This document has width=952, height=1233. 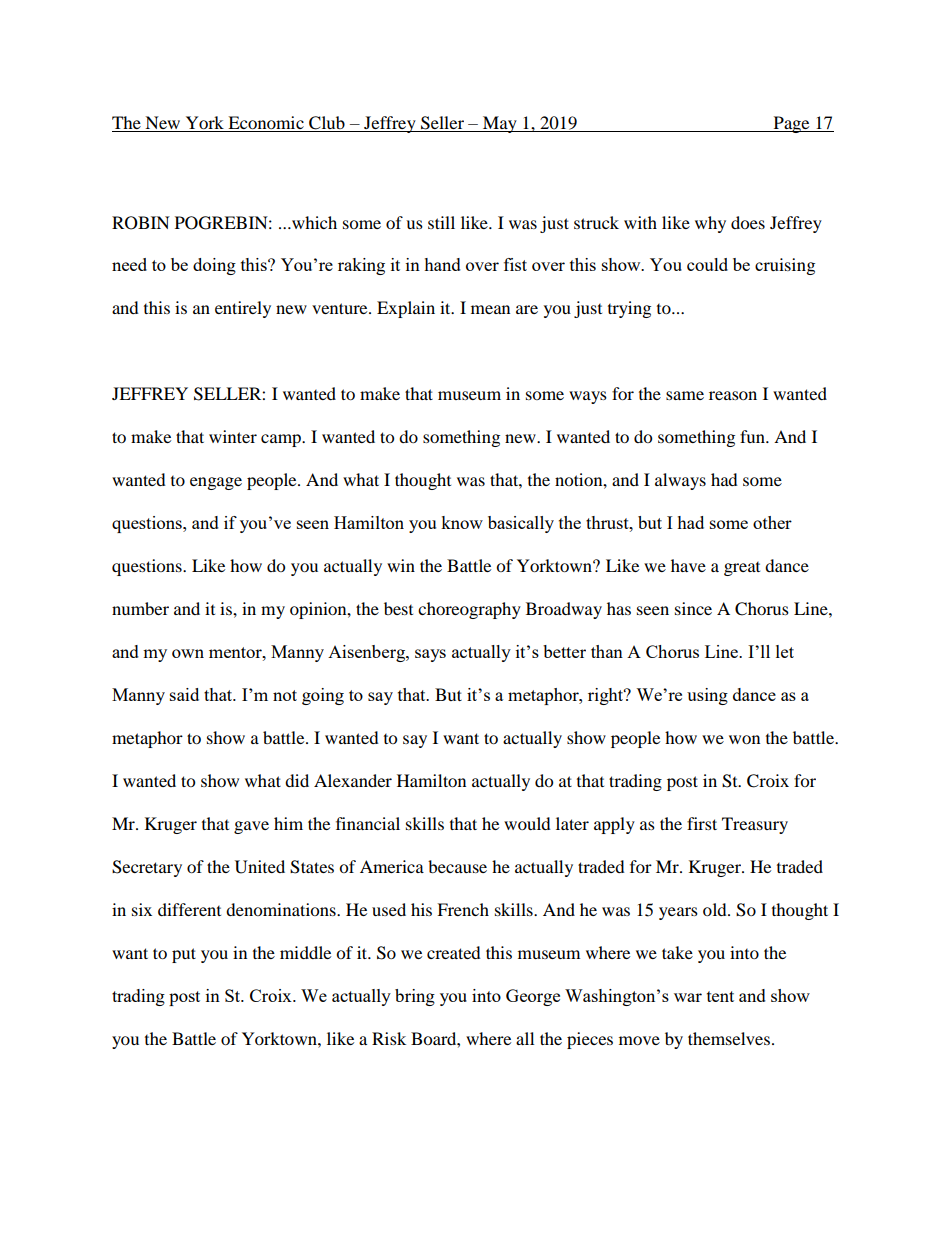 I want to click on won, so click(x=744, y=739).
